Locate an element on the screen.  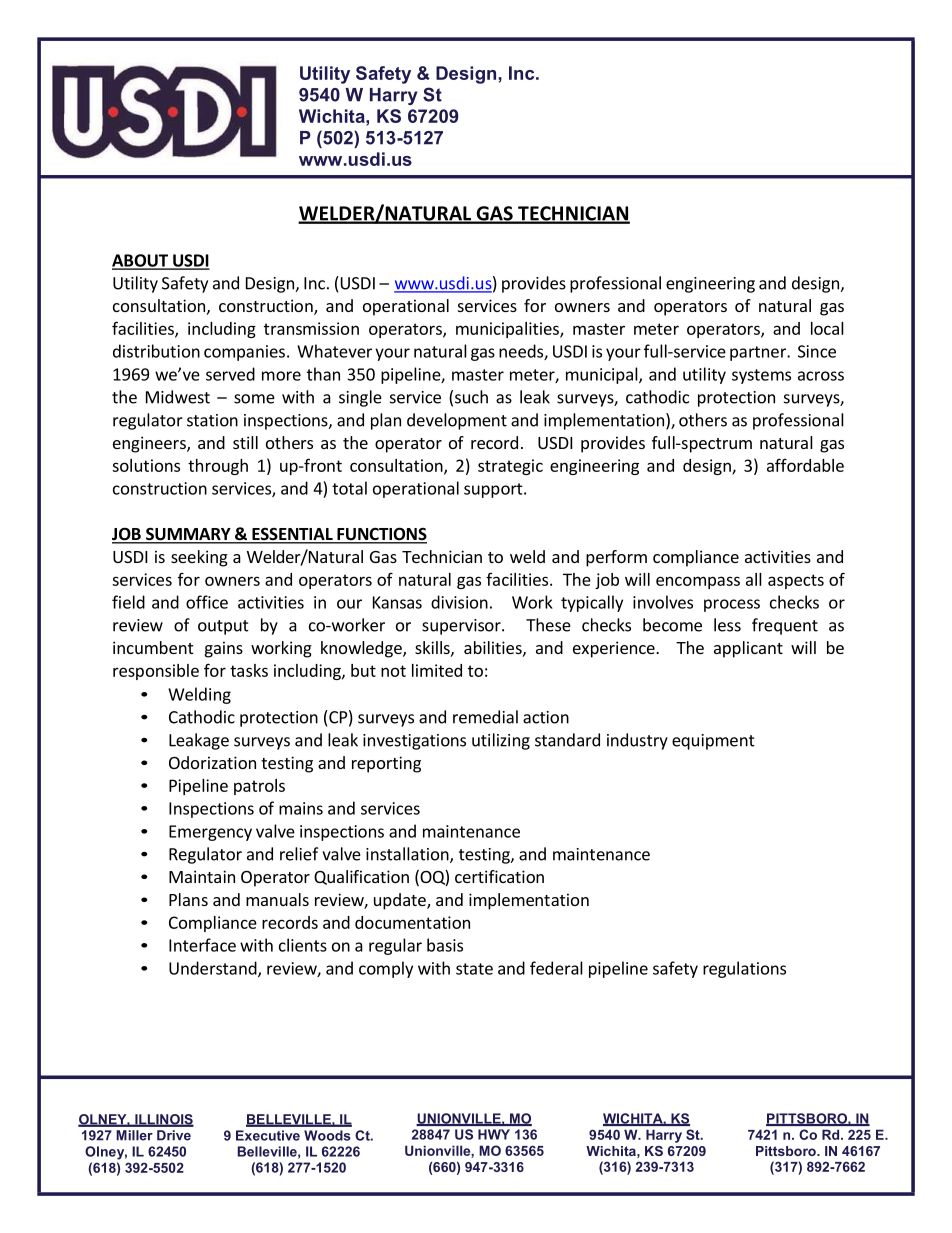
equipment is located at coordinates (713, 742).
